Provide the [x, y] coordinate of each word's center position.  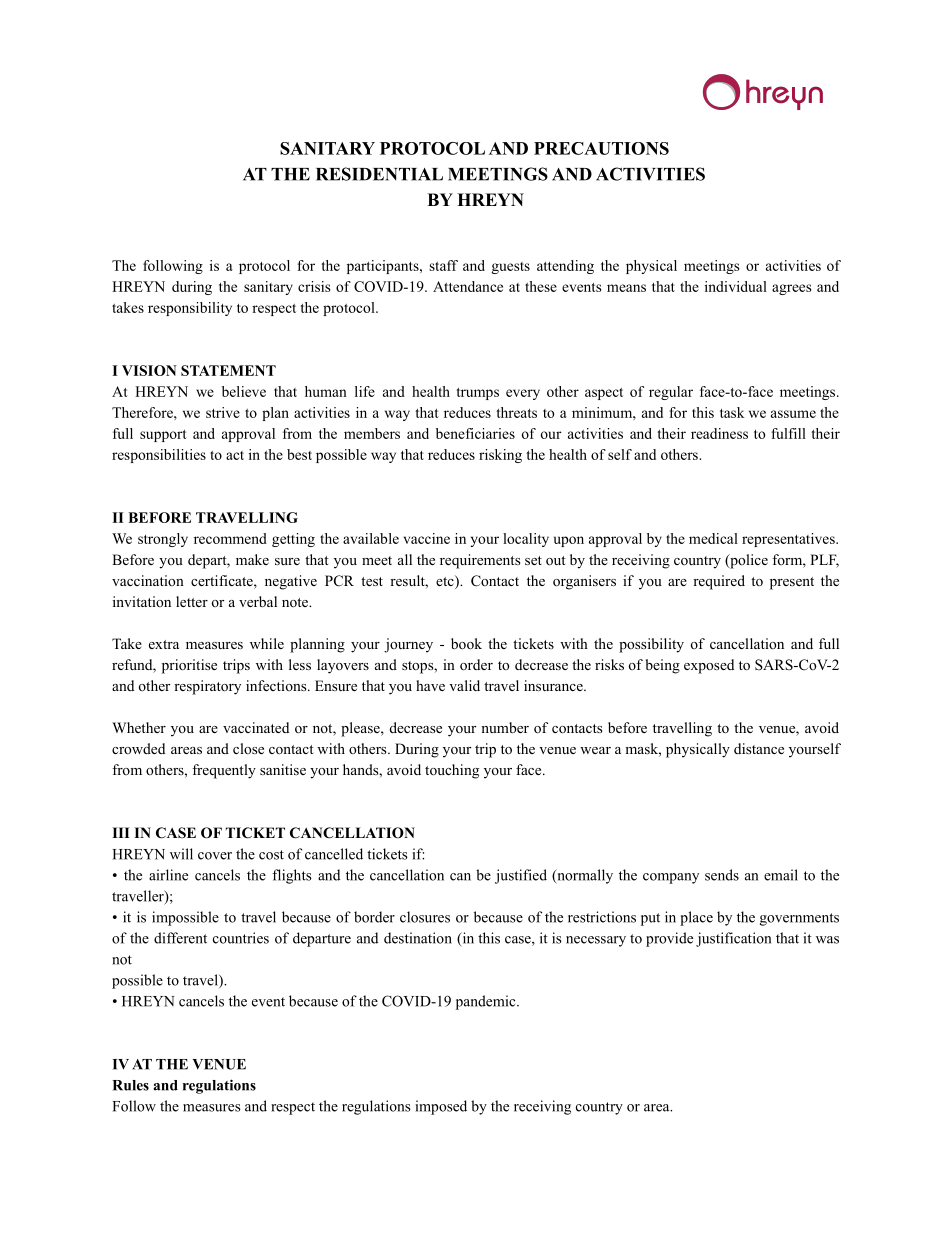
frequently [224, 771]
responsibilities [159, 456]
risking [500, 456]
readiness [719, 433]
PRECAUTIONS [601, 148]
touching [452, 771]
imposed [441, 1107]
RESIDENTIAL [379, 174]
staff [443, 265]
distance [759, 748]
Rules [131, 1085]
